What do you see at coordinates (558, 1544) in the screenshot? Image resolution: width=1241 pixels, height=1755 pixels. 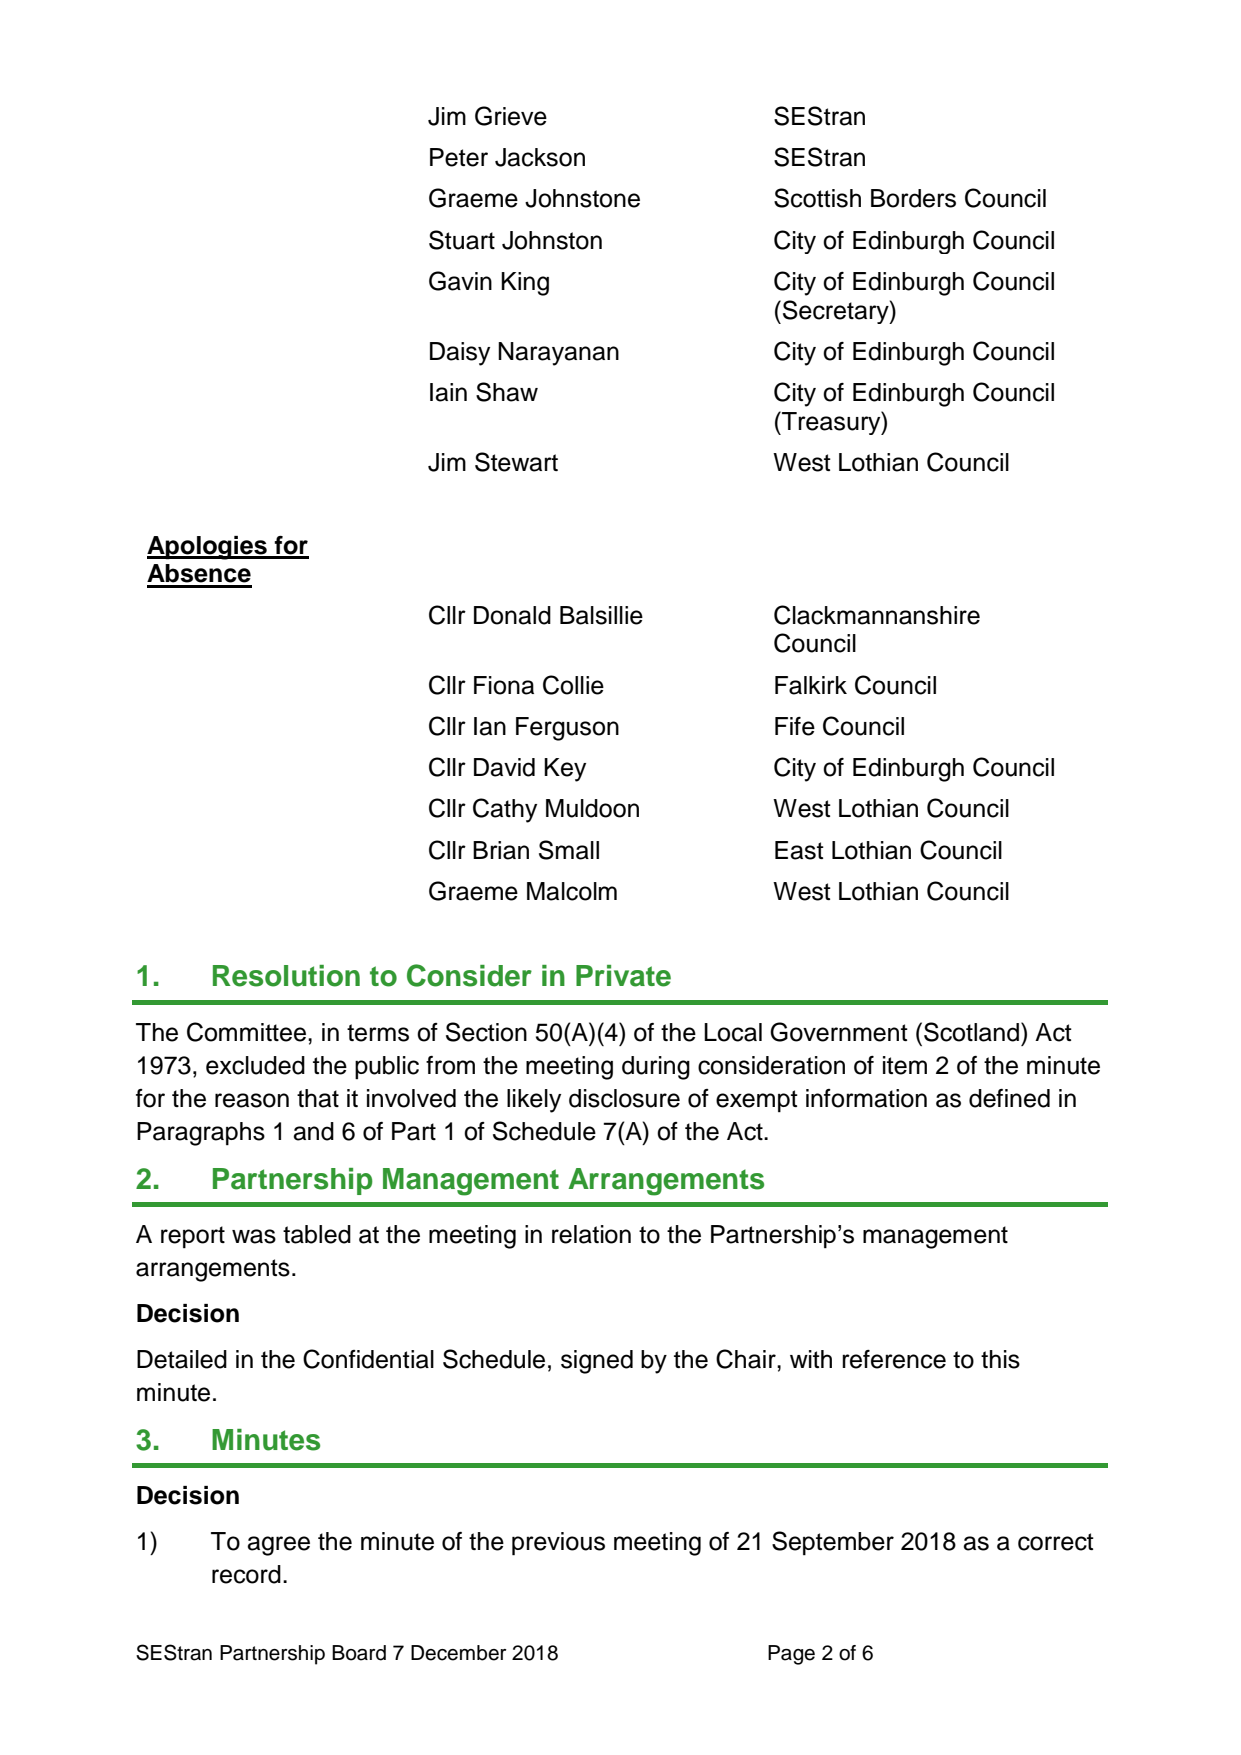 I see `previous` at bounding box center [558, 1544].
